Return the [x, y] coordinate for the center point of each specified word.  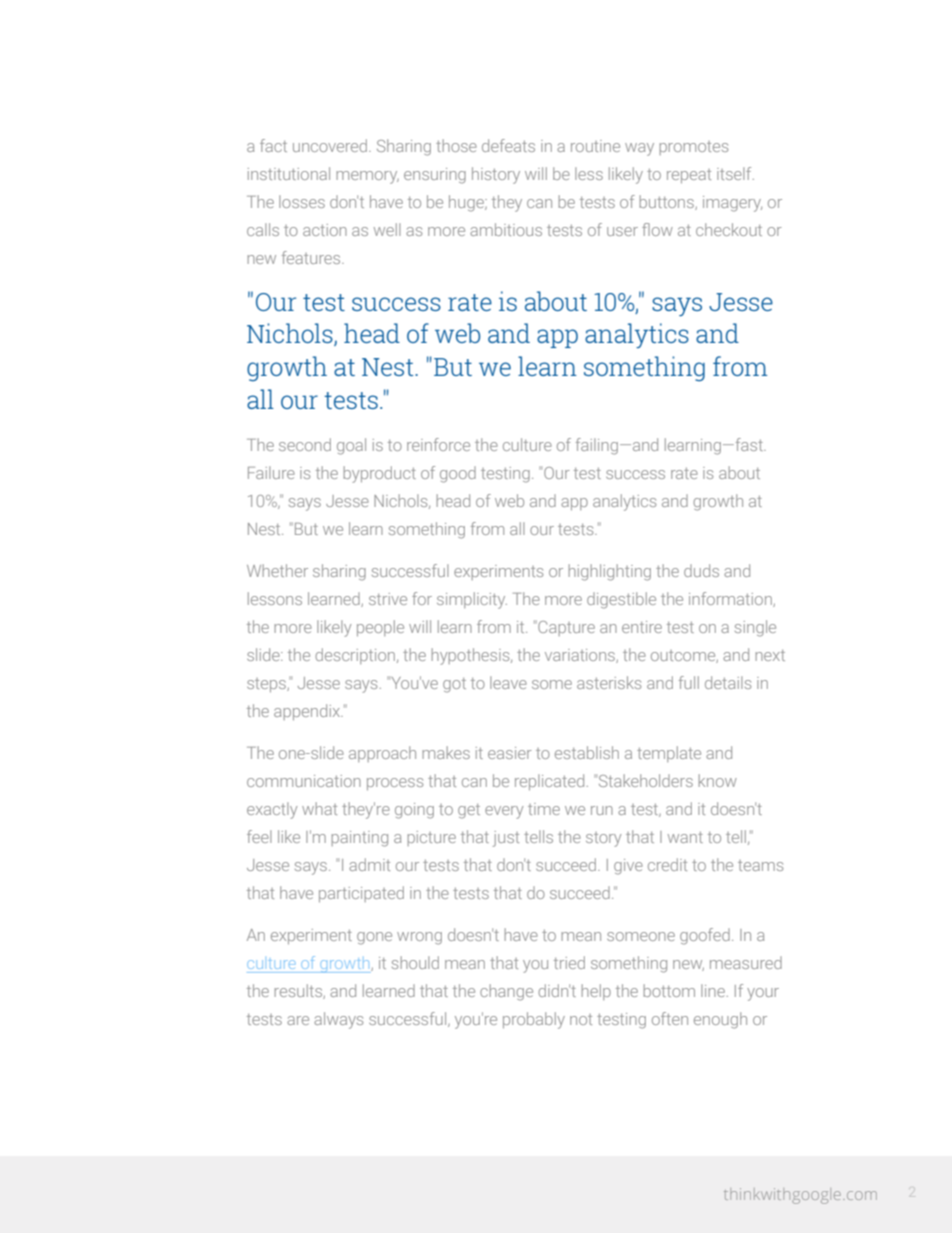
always [338, 1020]
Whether [277, 570]
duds [701, 570]
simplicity [472, 600]
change [506, 992]
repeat [689, 176]
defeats [508, 145]
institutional [289, 173]
